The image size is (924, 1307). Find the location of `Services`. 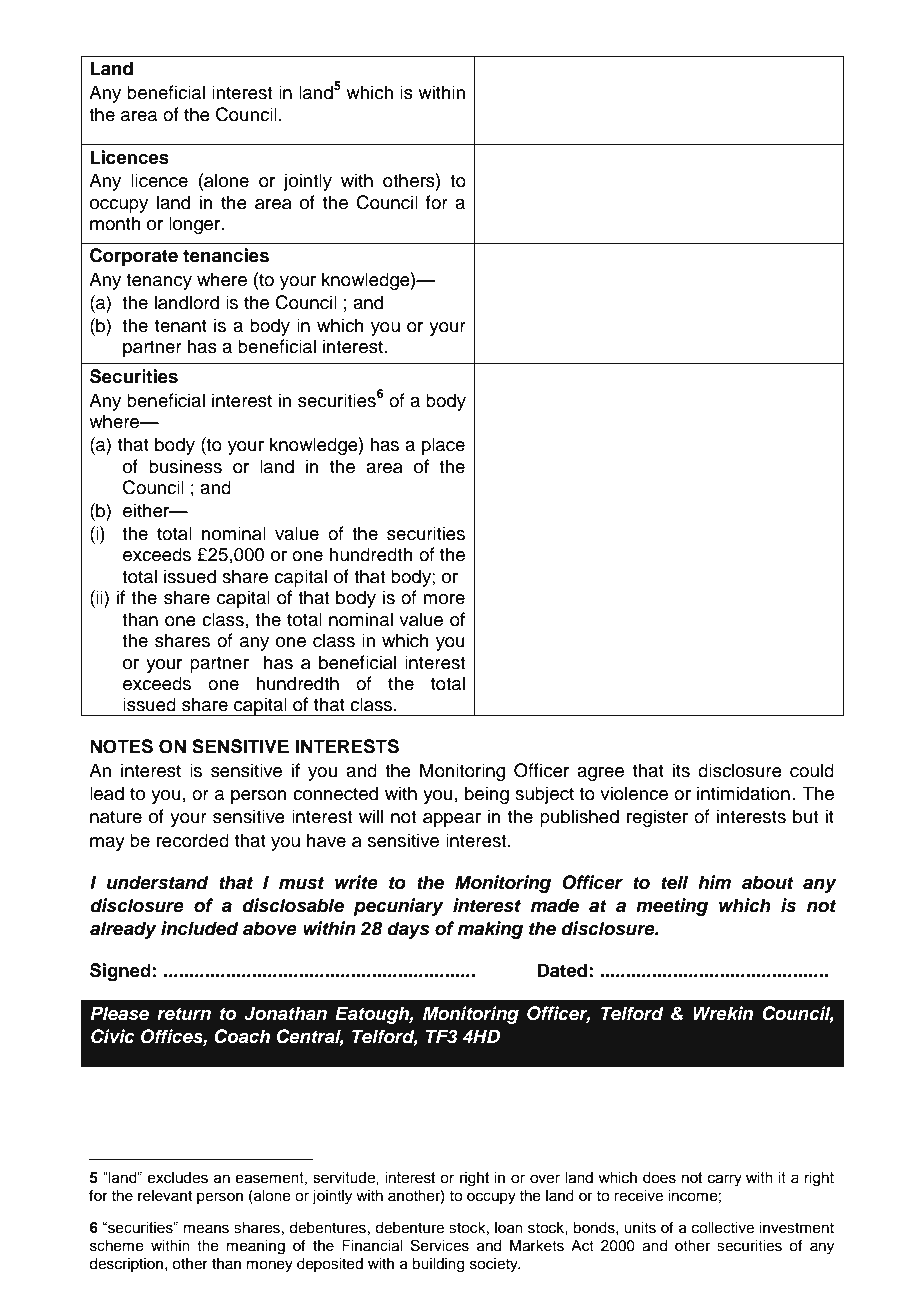

Services is located at coordinates (440, 1245).
